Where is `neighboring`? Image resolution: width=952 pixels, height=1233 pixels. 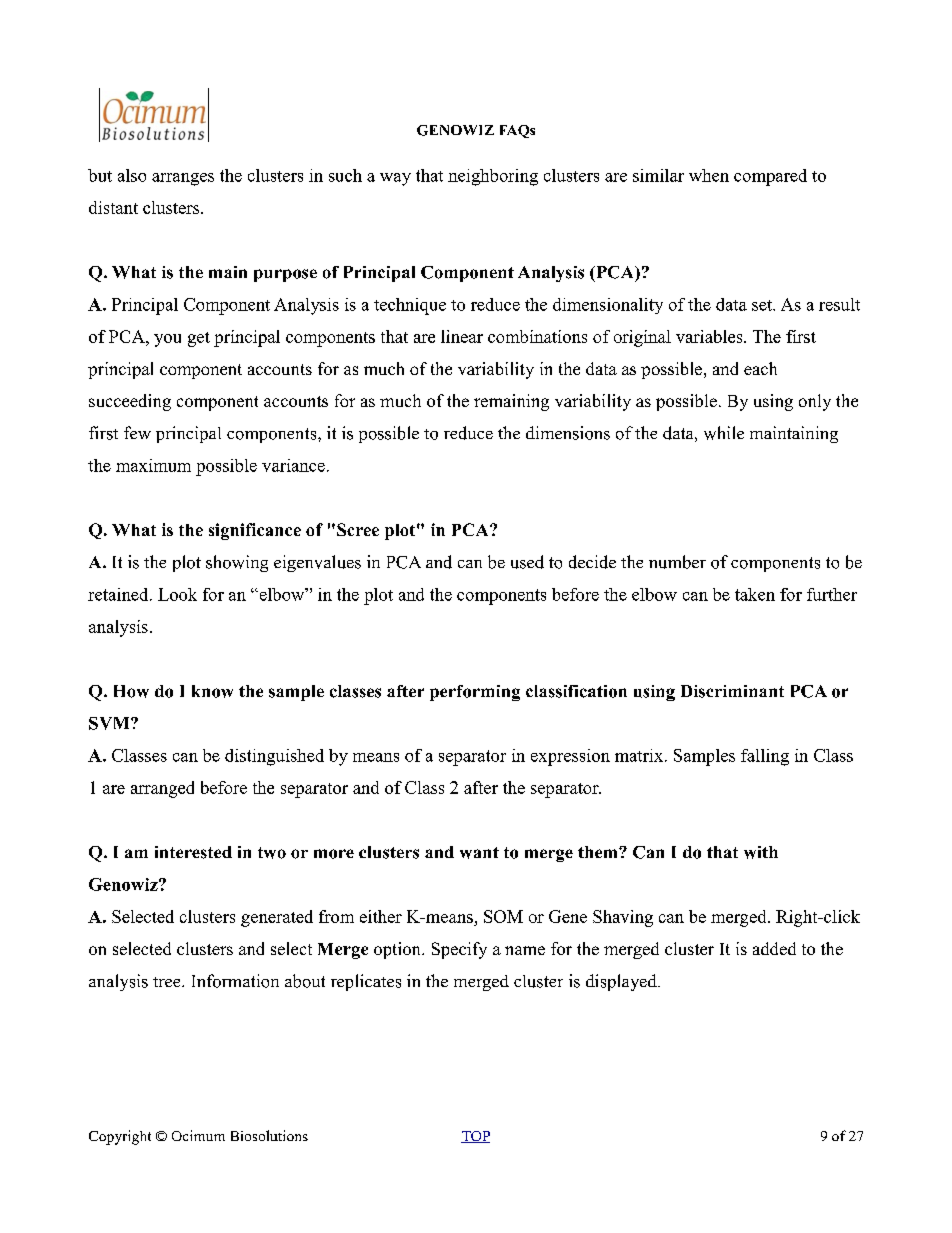
neighboring is located at coordinates (493, 177).
